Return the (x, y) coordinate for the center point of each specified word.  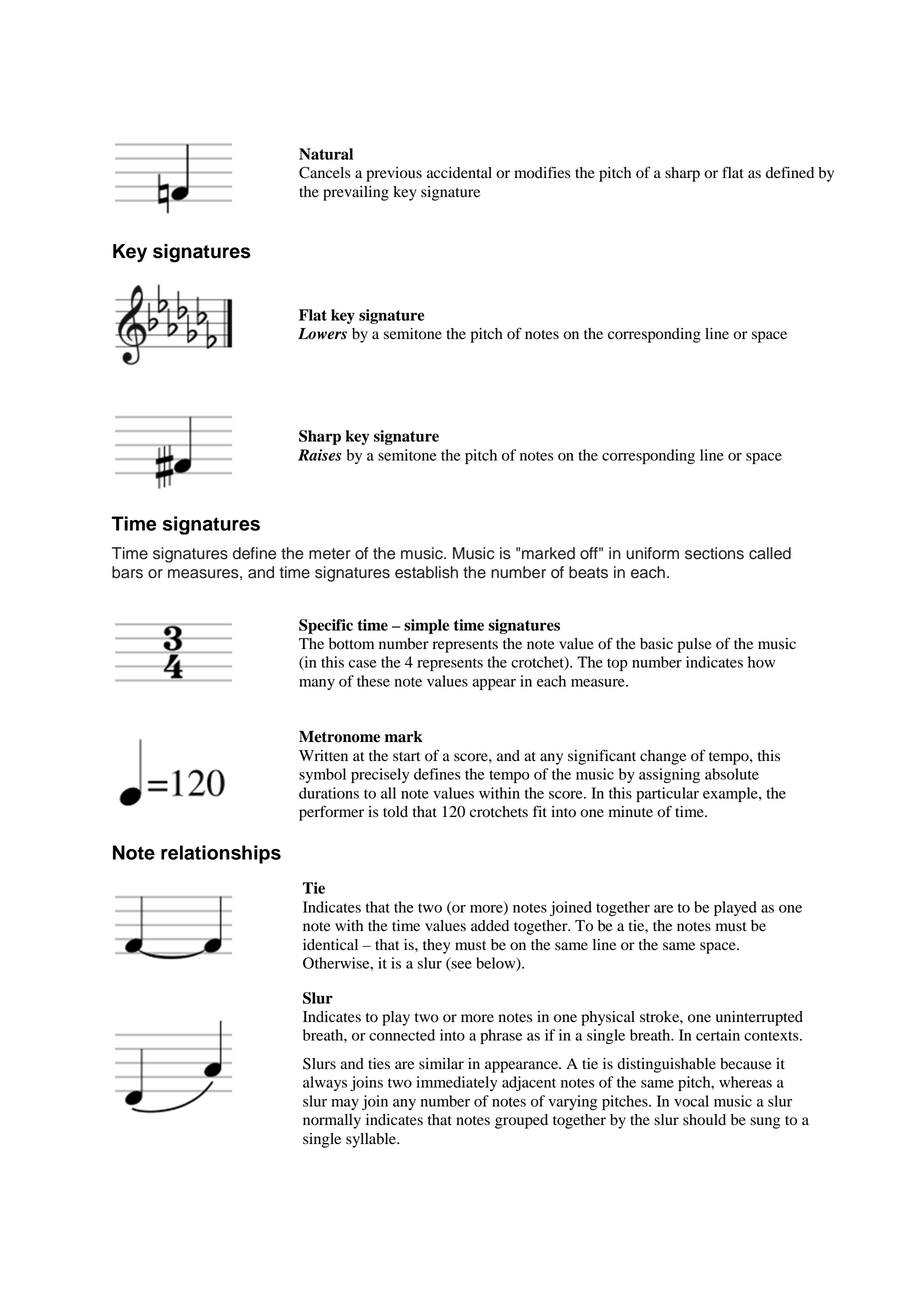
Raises (320, 455)
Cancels (325, 173)
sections (714, 553)
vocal (691, 1101)
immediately (457, 1083)
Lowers (322, 334)
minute (631, 812)
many (317, 684)
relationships (221, 854)
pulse (694, 645)
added (490, 926)
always (325, 1083)
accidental (459, 173)
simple (426, 626)
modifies (542, 172)
